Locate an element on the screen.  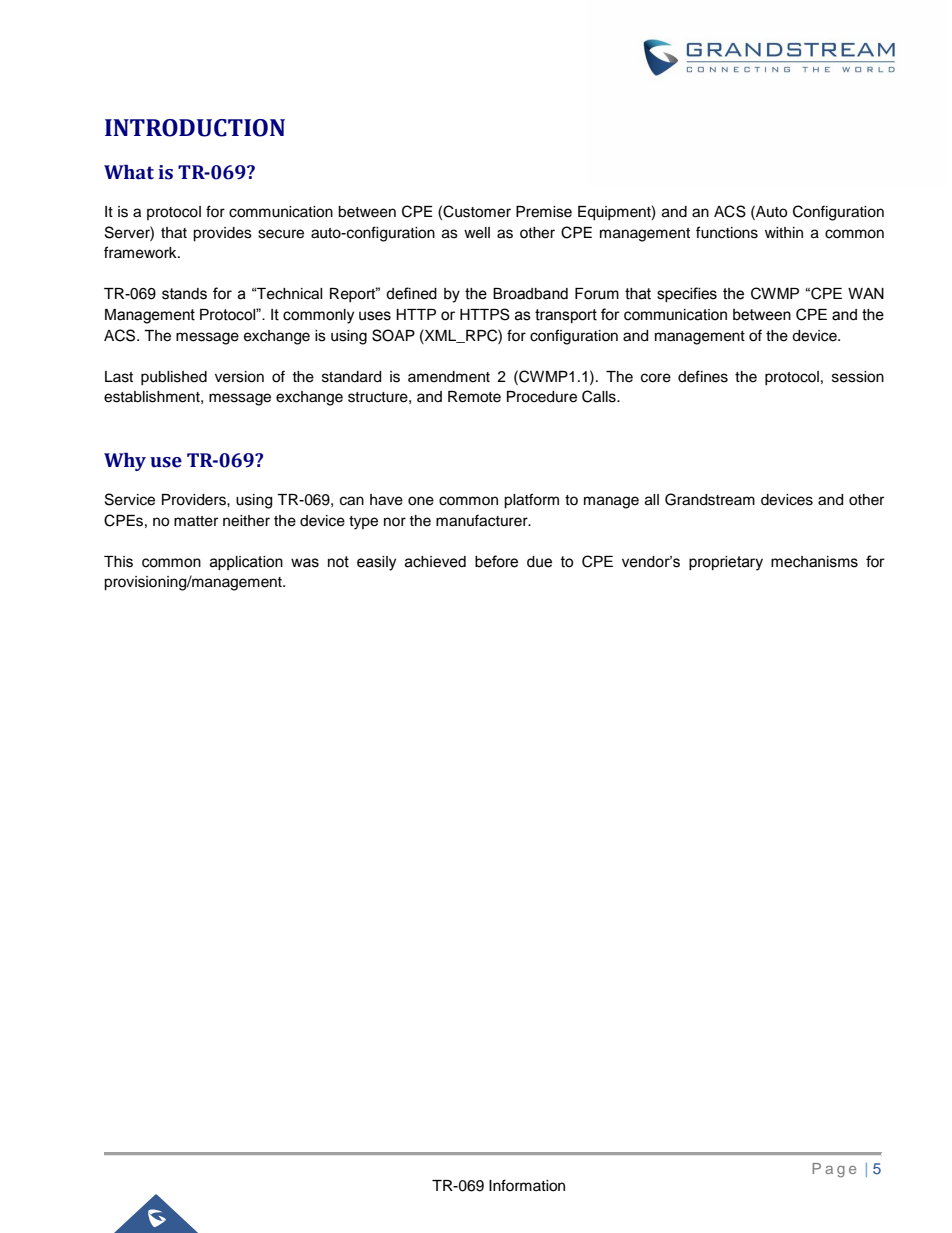
proprietary is located at coordinates (726, 563).
